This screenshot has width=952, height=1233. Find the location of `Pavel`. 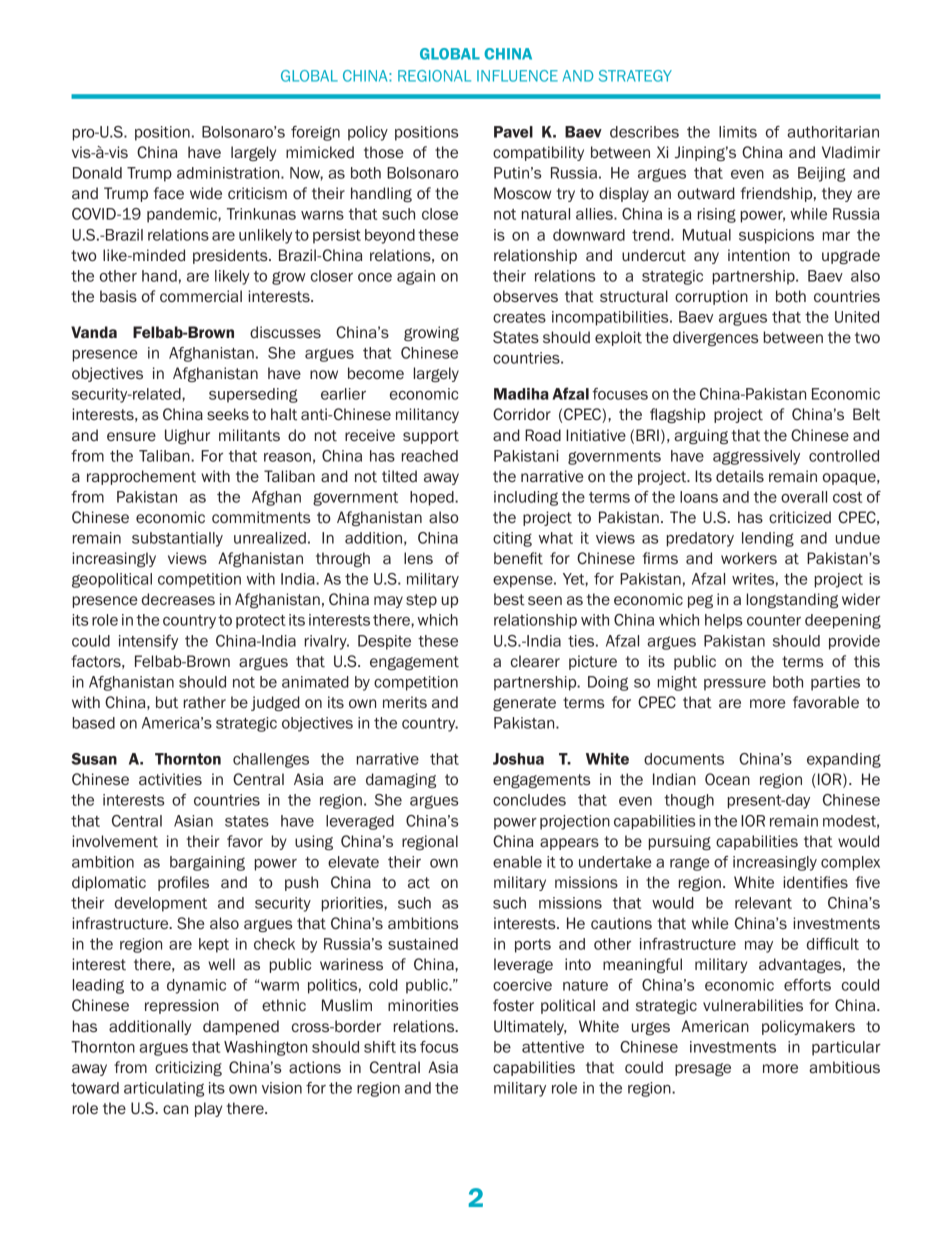

Pavel is located at coordinates (513, 132).
